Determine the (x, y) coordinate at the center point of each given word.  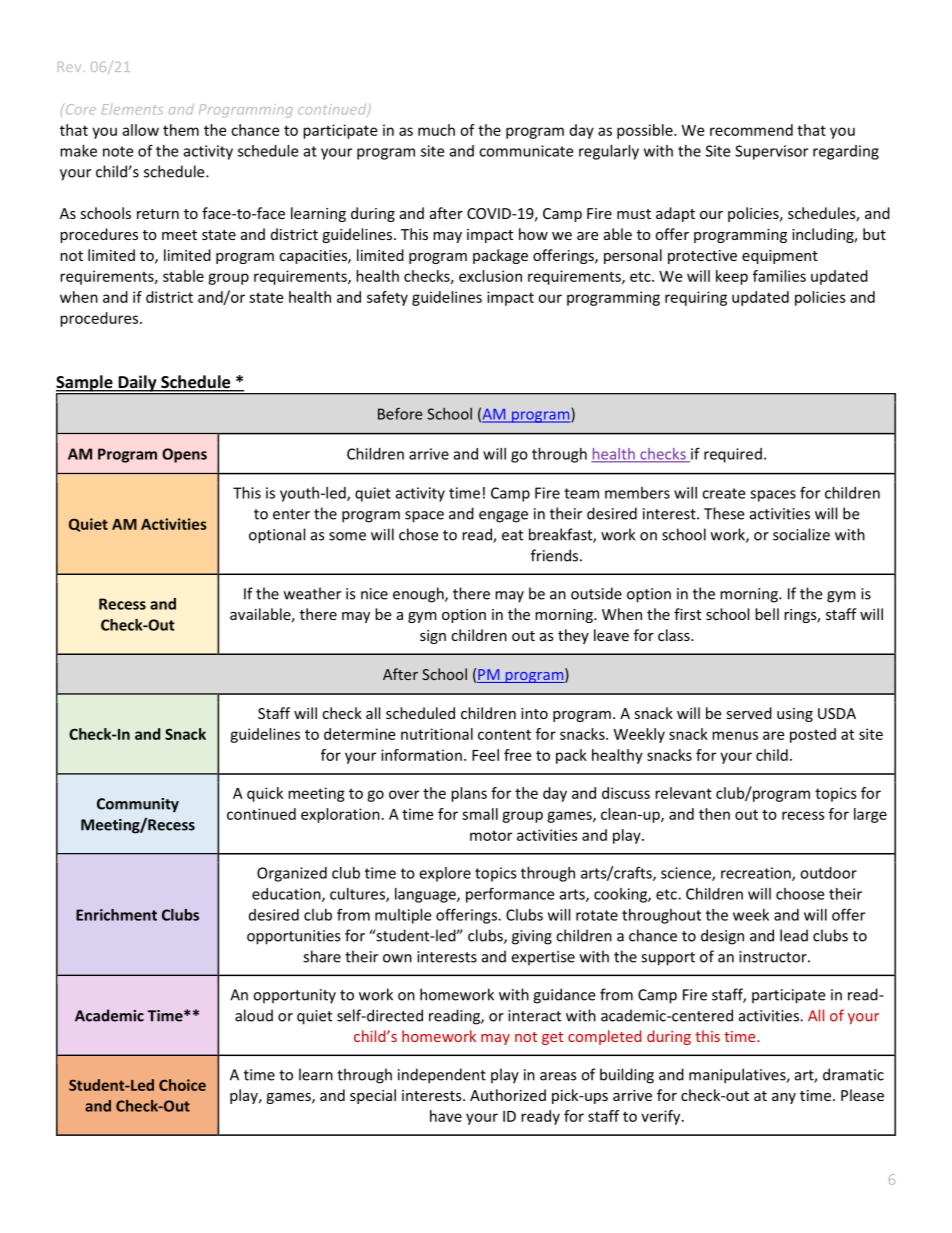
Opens (184, 455)
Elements (132, 109)
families (779, 276)
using (795, 715)
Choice (182, 1085)
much (436, 130)
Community (138, 805)
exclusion (490, 276)
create (723, 493)
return (158, 214)
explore (445, 874)
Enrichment (116, 915)
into (534, 713)
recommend (751, 130)
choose (800, 894)
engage (503, 517)
